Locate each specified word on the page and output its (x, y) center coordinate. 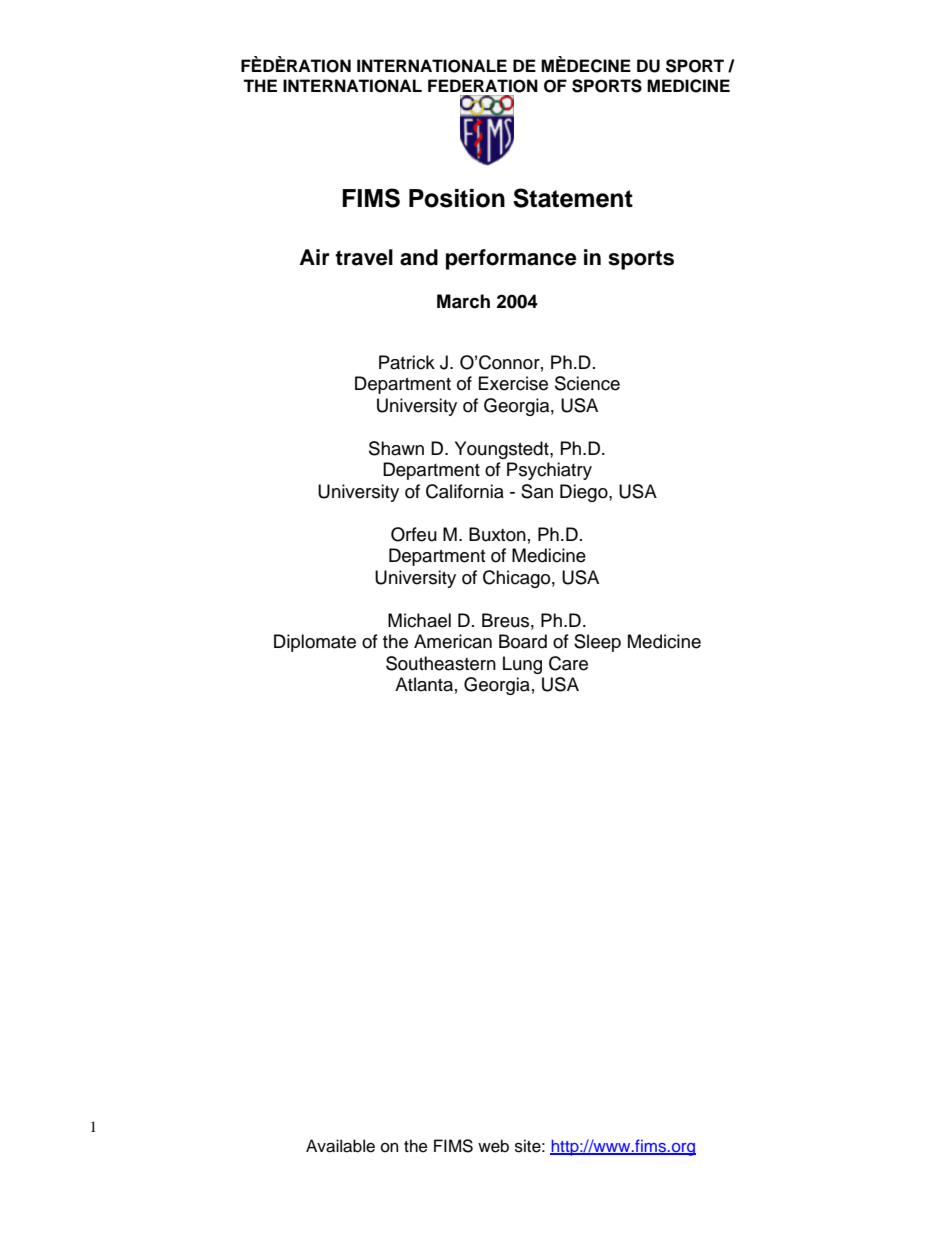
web (493, 1146)
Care (568, 663)
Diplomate (315, 643)
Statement (573, 198)
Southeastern (441, 663)
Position (457, 198)
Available (340, 1146)
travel (364, 257)
